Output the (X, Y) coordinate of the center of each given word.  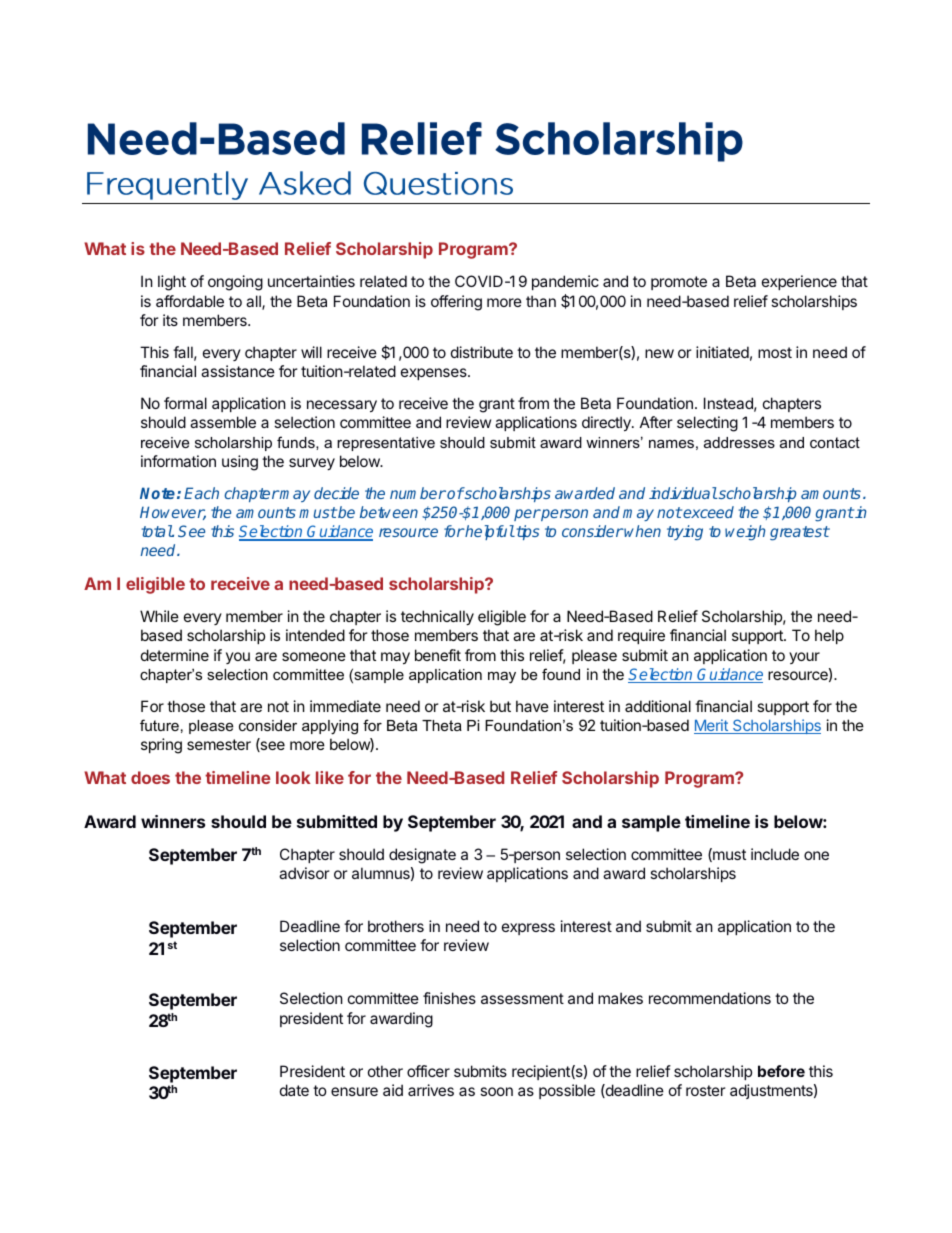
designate (422, 856)
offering (456, 303)
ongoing (235, 283)
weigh (745, 533)
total (157, 531)
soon (496, 1091)
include (775, 854)
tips (526, 532)
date (294, 1090)
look (293, 777)
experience (799, 282)
